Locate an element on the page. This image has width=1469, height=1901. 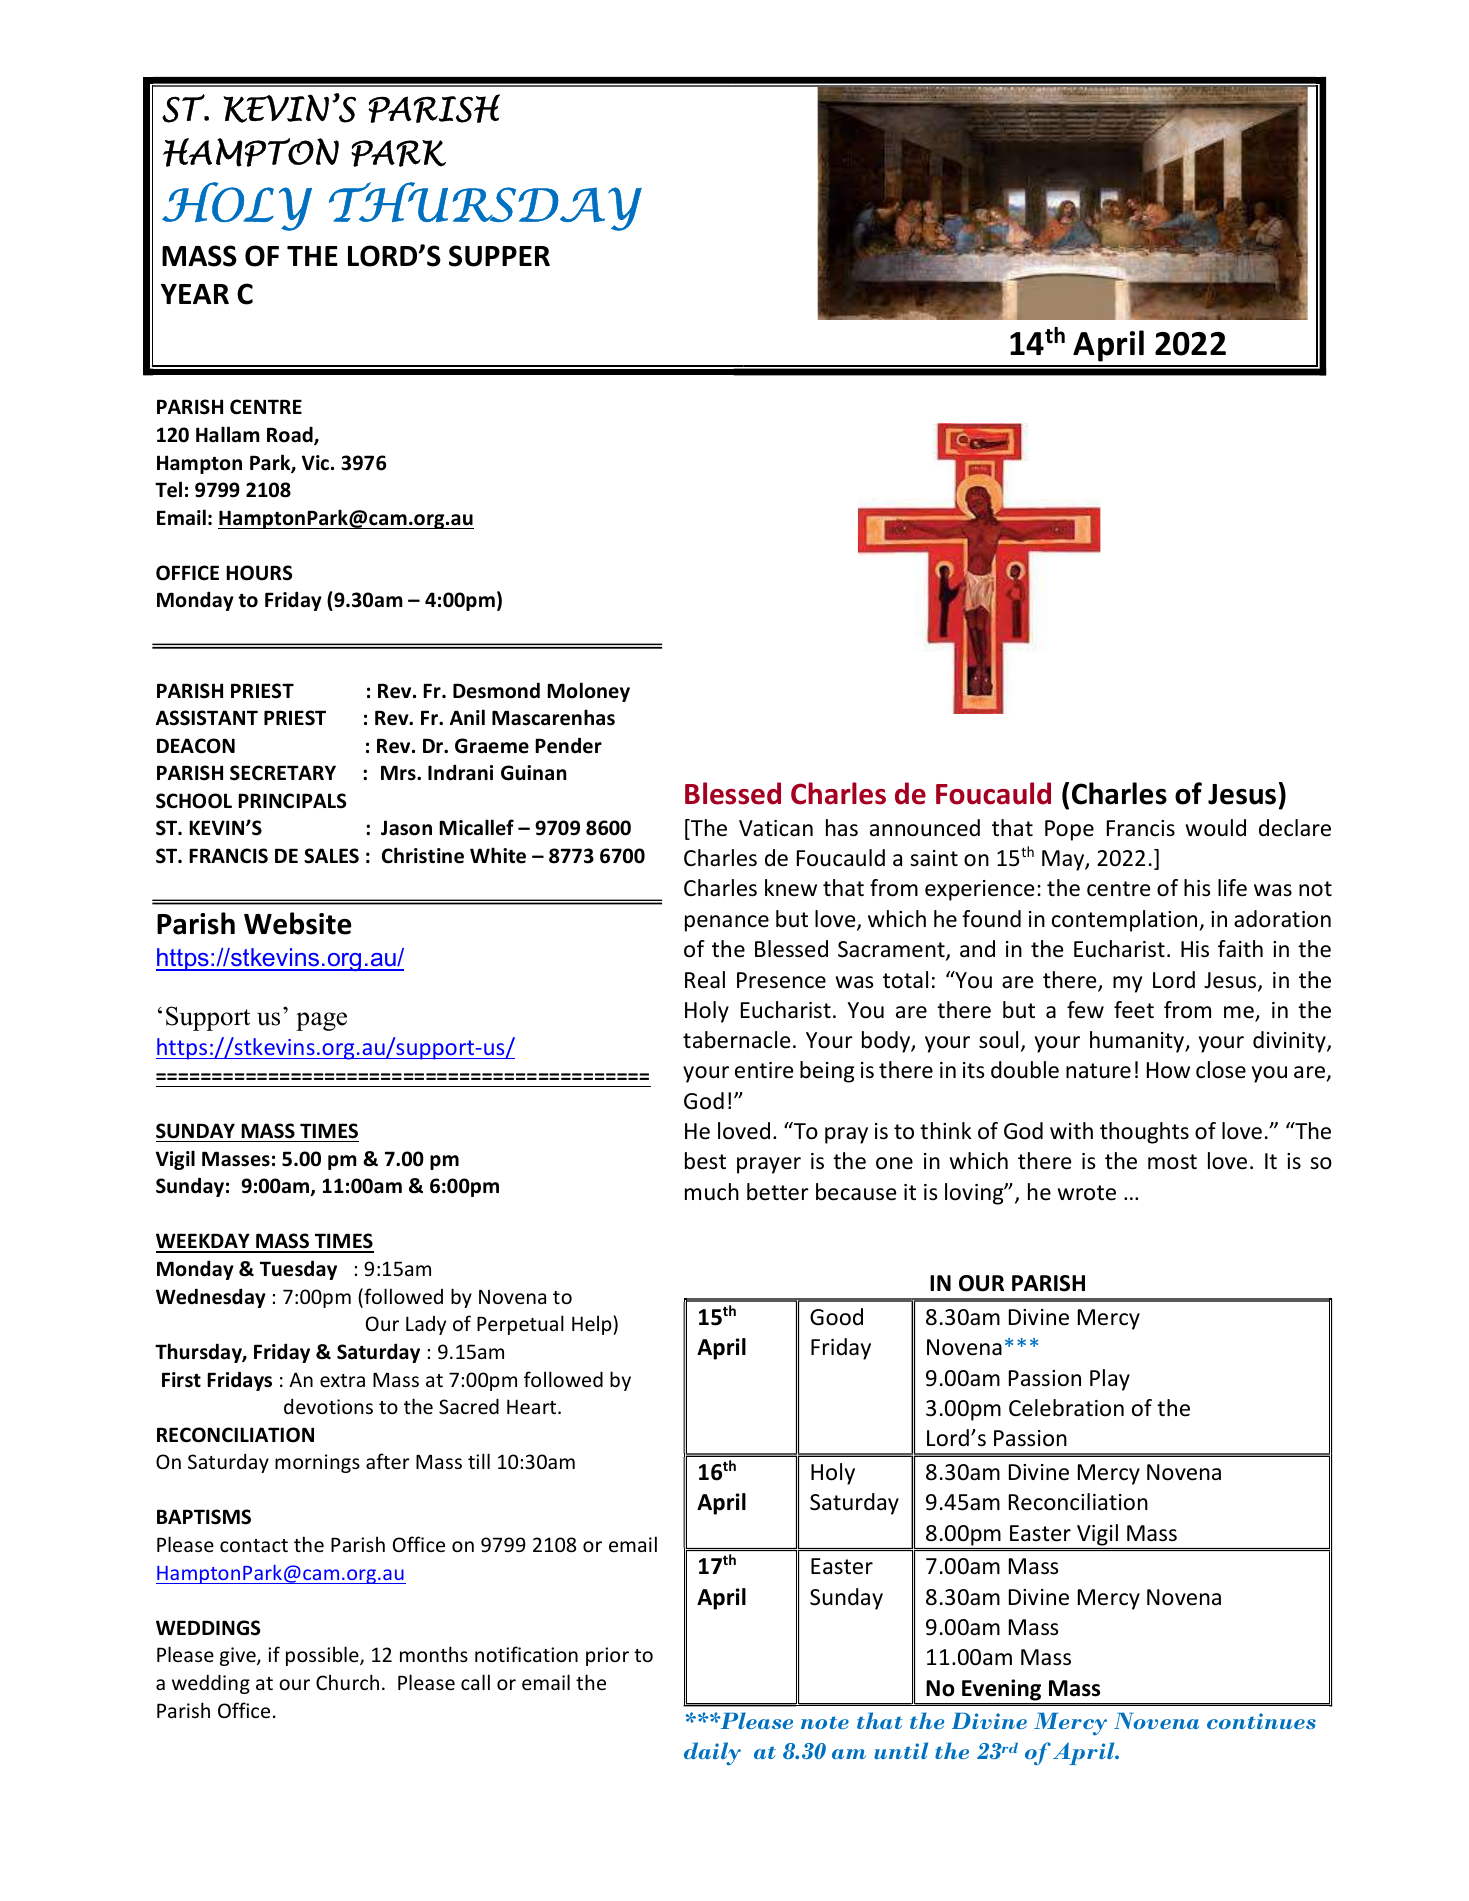
YEAR is located at coordinates (195, 294).
